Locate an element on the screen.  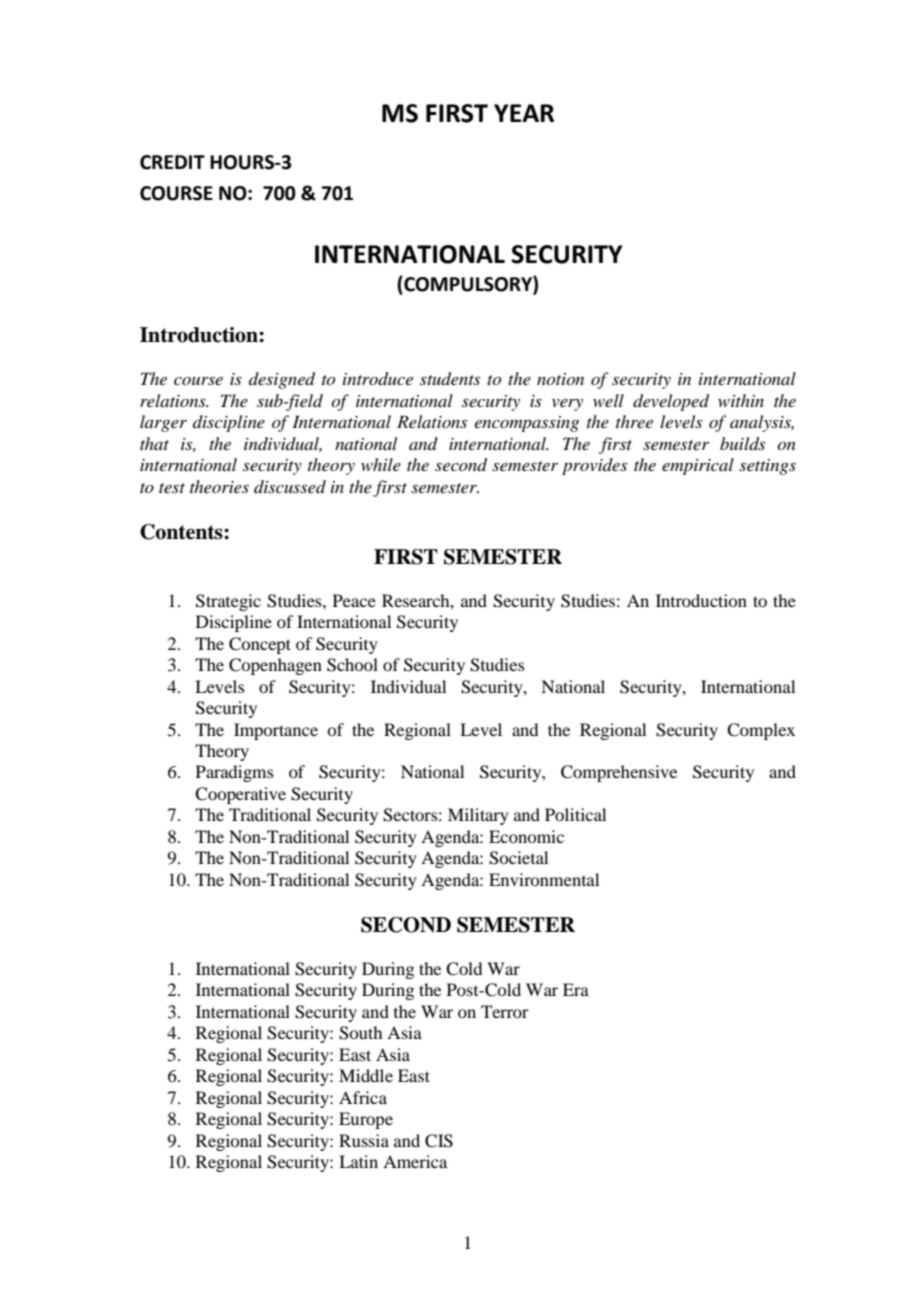
School is located at coordinates (352, 665).
